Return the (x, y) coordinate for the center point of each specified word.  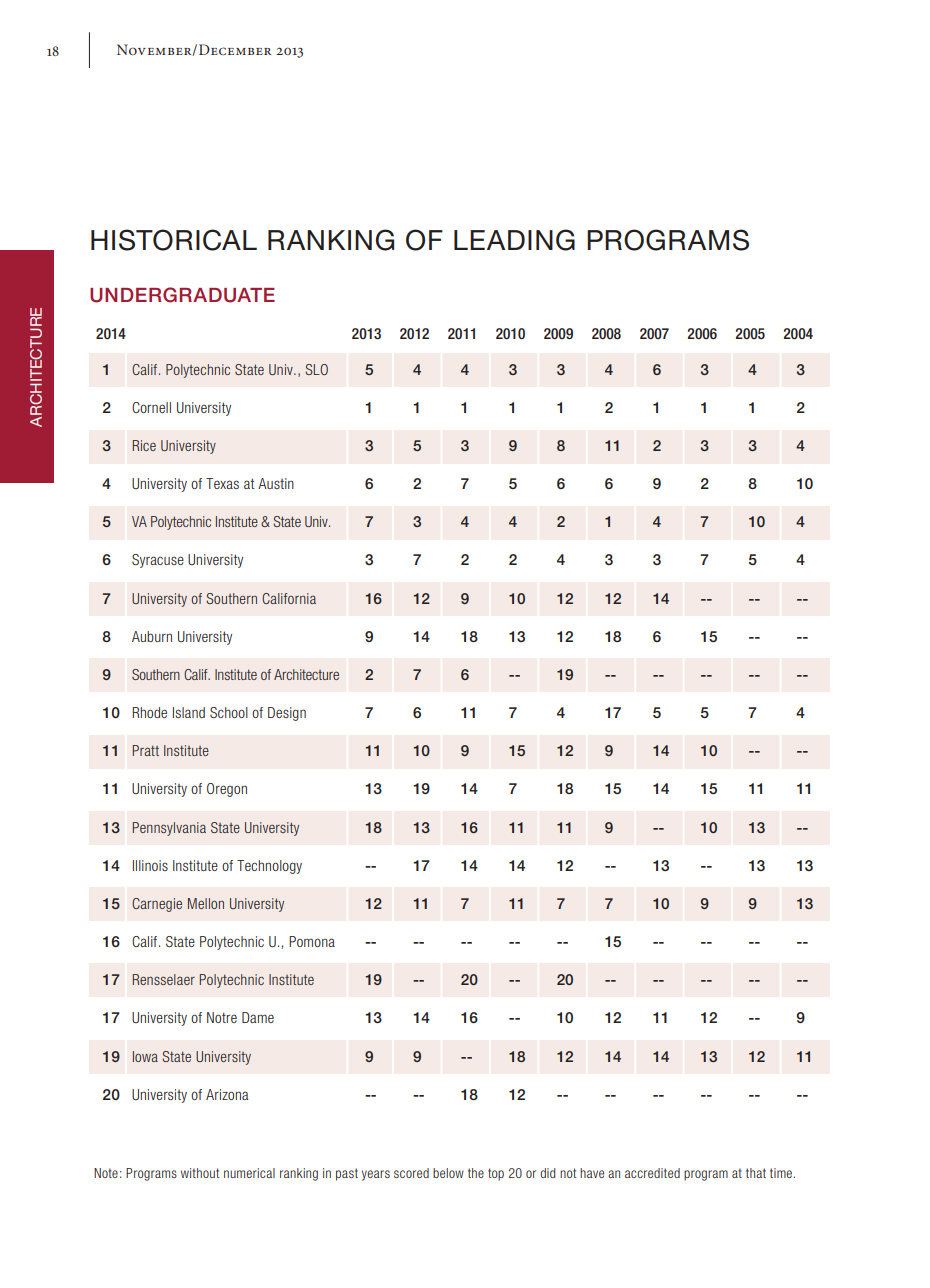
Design (287, 714)
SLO (316, 369)
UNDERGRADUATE (182, 295)
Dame (258, 1017)
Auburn (152, 636)
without (200, 1173)
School (229, 712)
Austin (276, 483)
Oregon (227, 790)
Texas (222, 483)
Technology (269, 867)
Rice (144, 445)
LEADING (514, 240)
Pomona (312, 941)
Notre (222, 1017)
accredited (652, 1173)
